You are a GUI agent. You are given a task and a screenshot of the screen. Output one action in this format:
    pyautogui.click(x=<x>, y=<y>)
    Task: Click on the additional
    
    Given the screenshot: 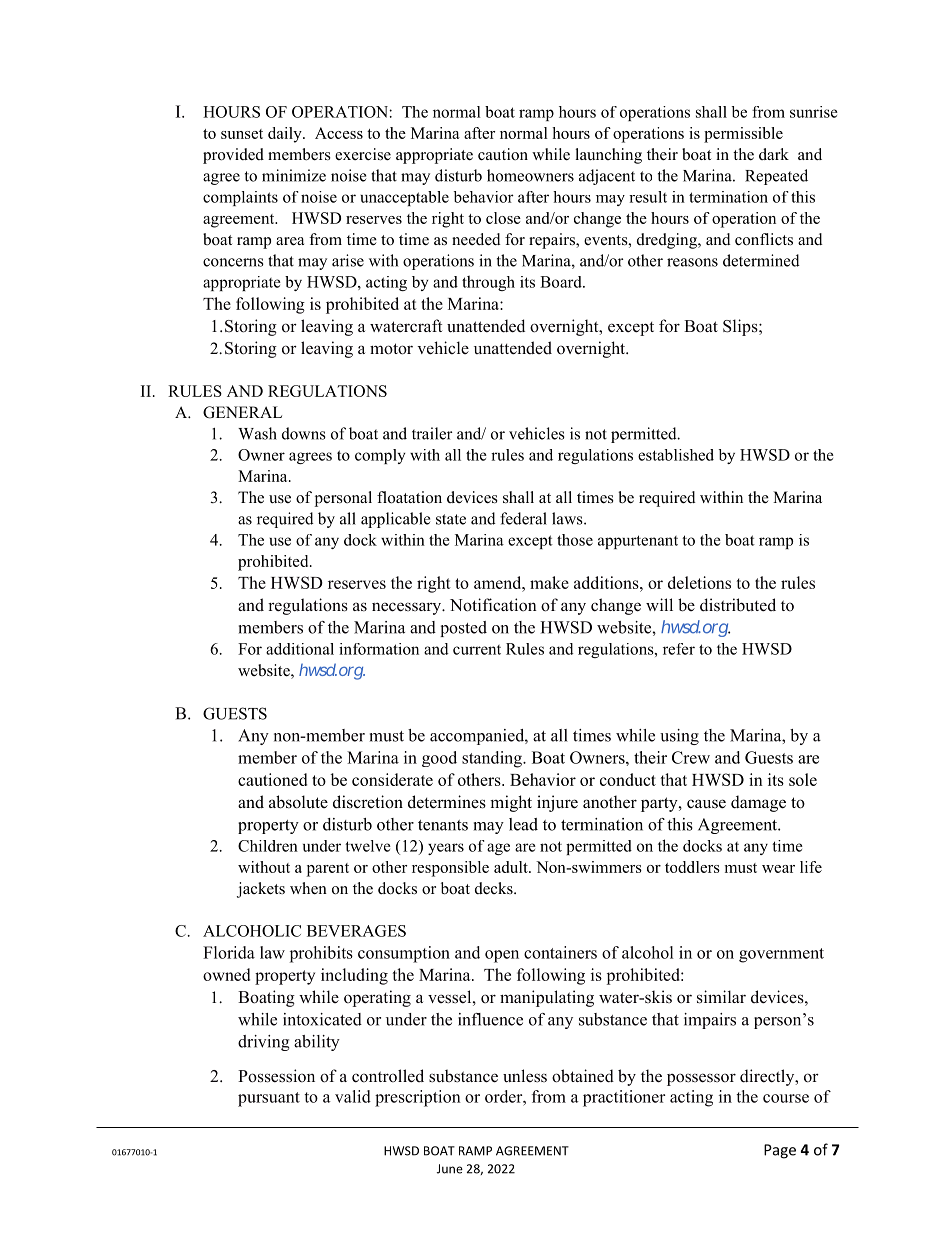 What is the action you would take?
    pyautogui.click(x=300, y=649)
